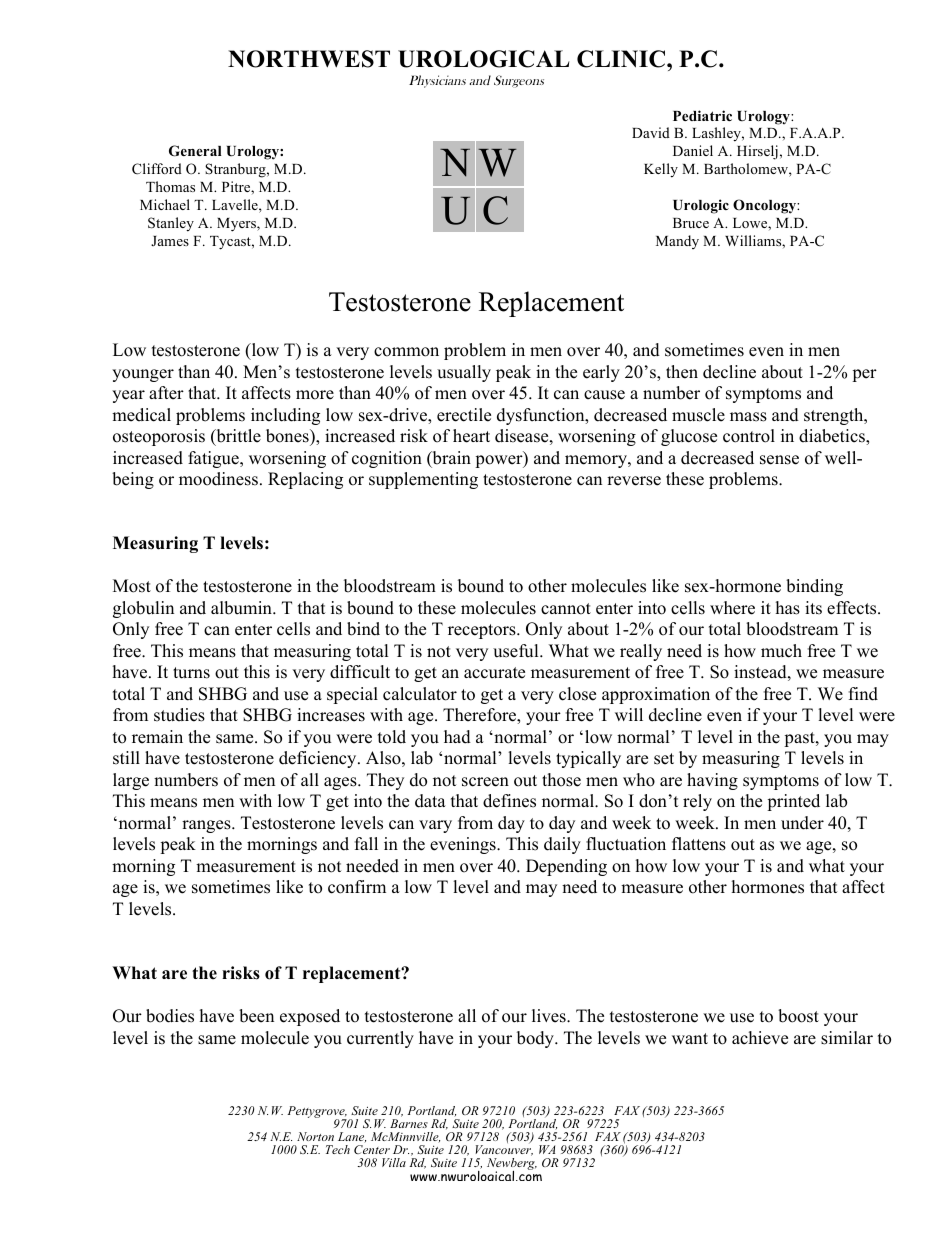  Describe the element at coordinates (218, 479) in the screenshot. I see `moodiness` at that location.
